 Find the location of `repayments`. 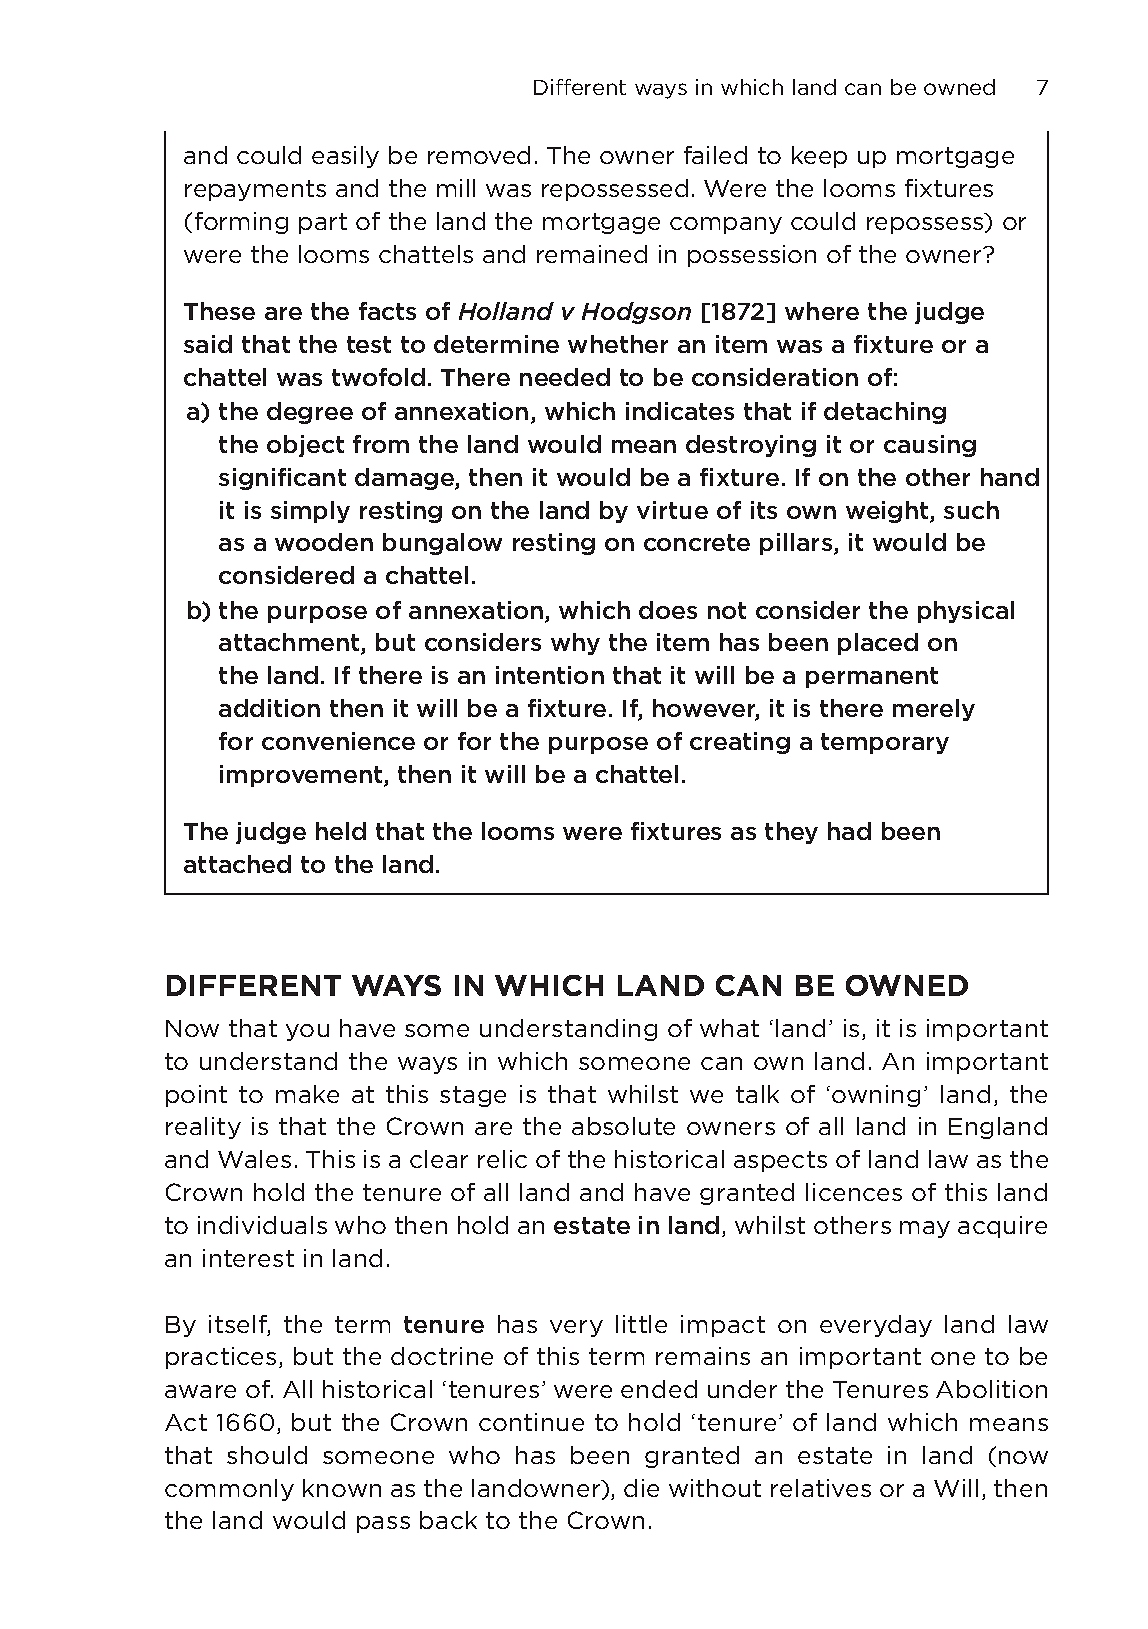

repayments is located at coordinates (255, 190).
